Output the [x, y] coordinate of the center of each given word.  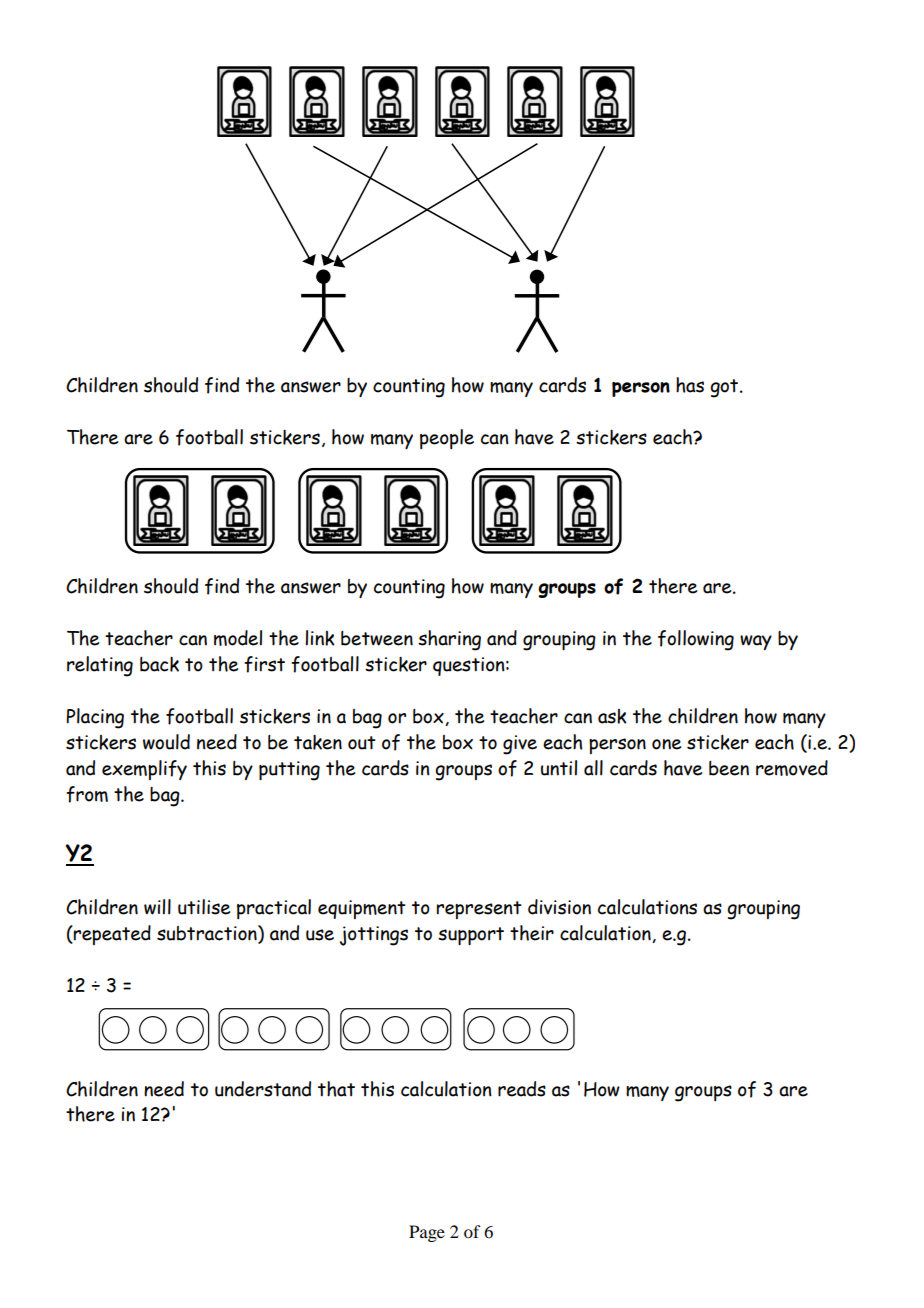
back [159, 664]
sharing [449, 640]
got [725, 388]
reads [522, 1089]
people [447, 439]
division [559, 907]
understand [263, 1089]
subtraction [208, 934]
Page [427, 1233]
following [696, 640]
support [471, 936]
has [690, 385]
